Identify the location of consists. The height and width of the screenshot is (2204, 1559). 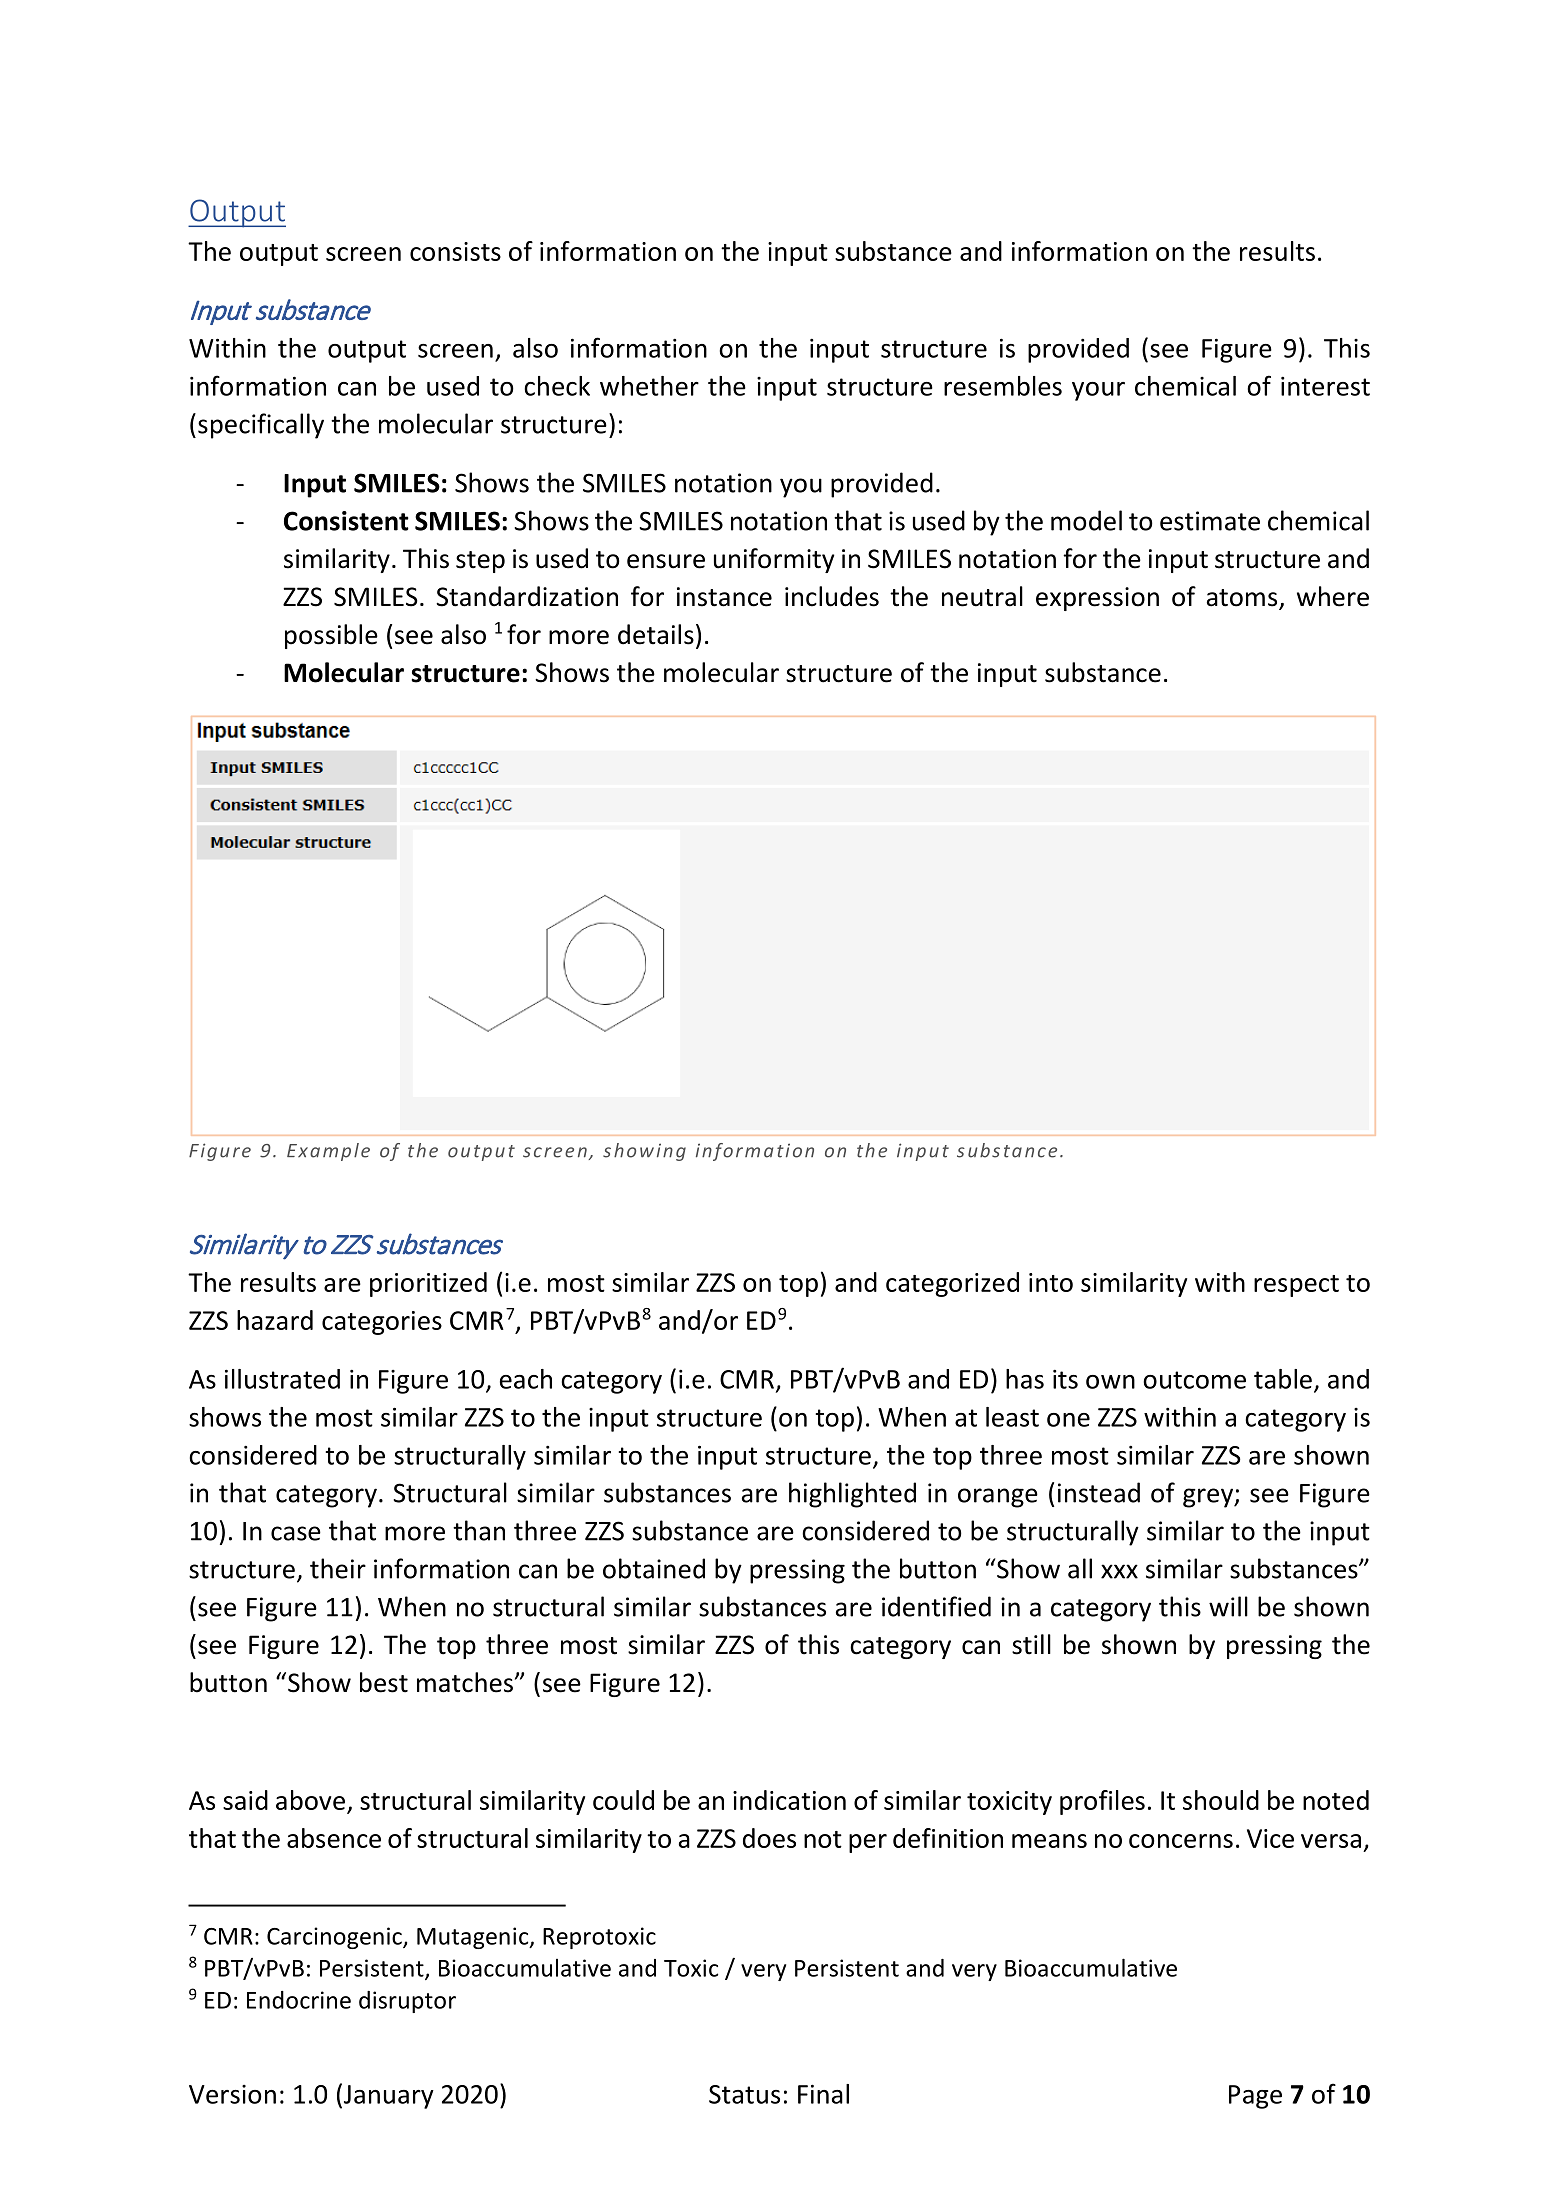
(455, 251).
